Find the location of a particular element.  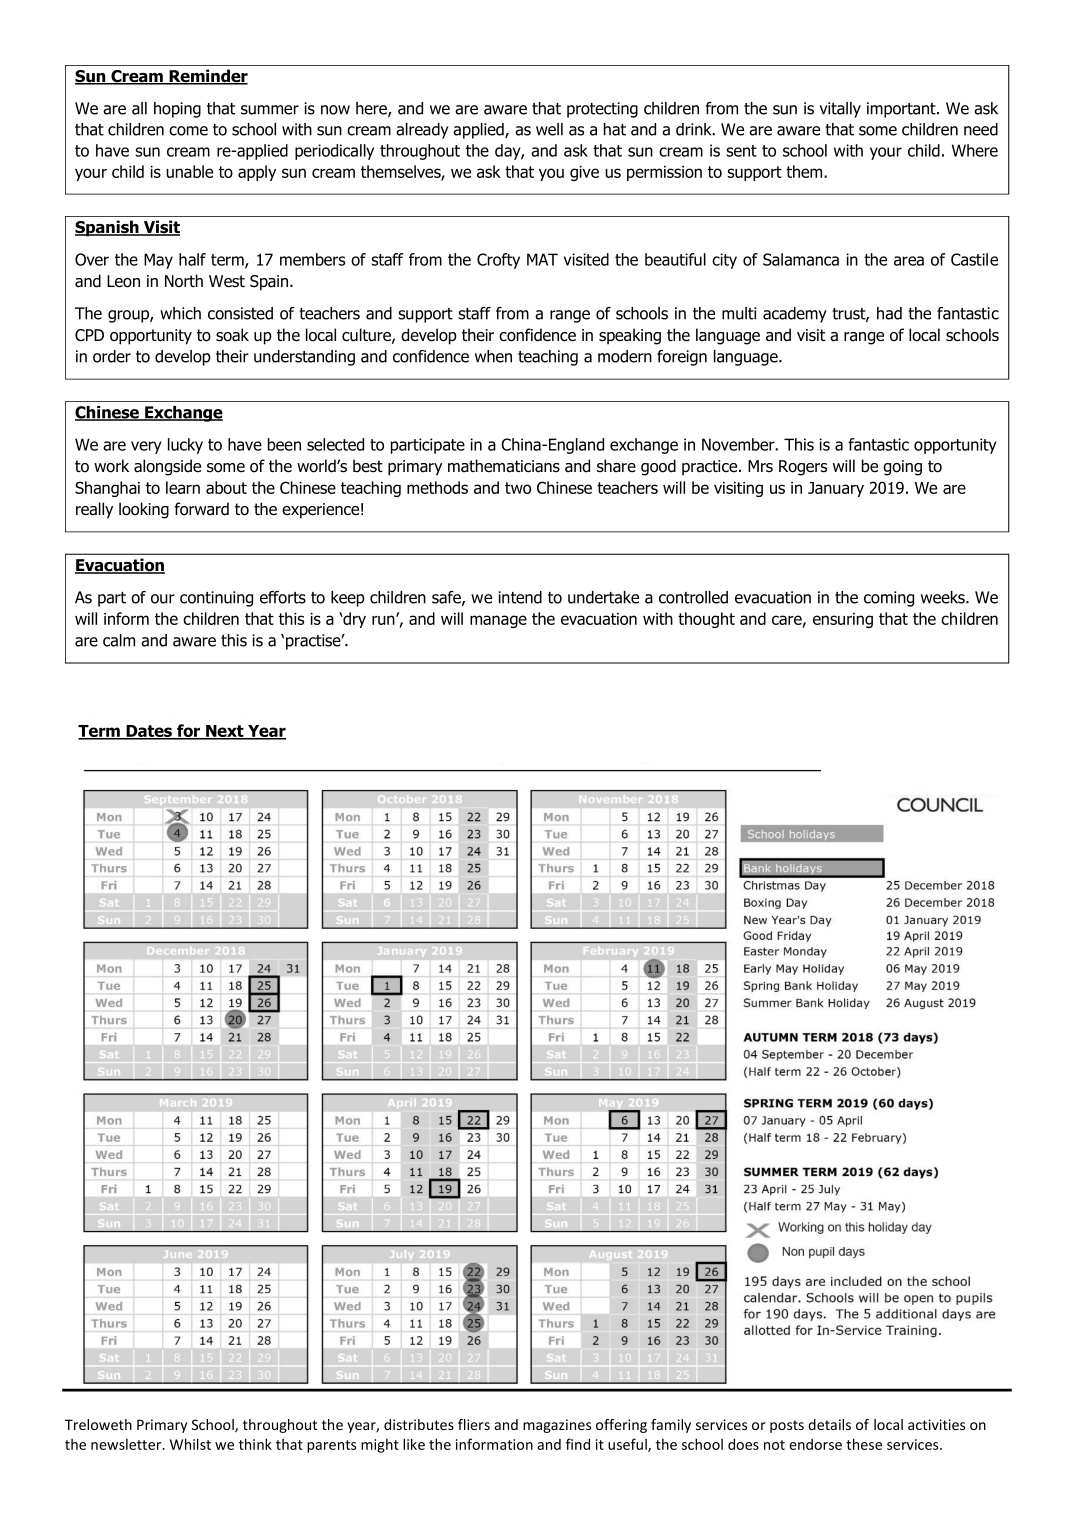

important is located at coordinates (902, 110).
